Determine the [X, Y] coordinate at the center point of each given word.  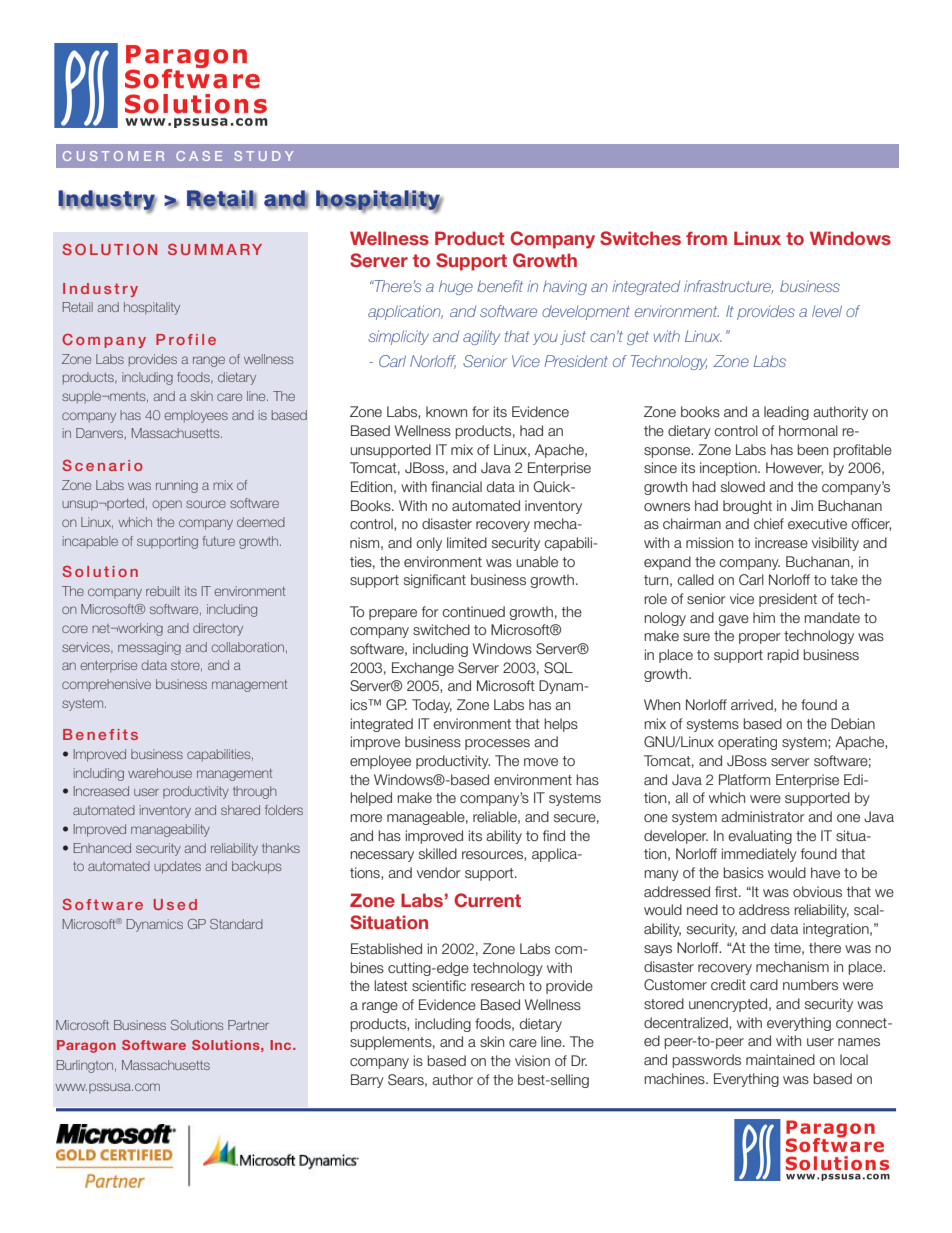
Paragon [86, 1046]
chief [769, 523]
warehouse [160, 773]
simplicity [398, 337]
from [706, 238]
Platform [744, 779]
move [541, 762]
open [167, 505]
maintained [780, 1059]
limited [467, 542]
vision [532, 1060]
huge [456, 287]
